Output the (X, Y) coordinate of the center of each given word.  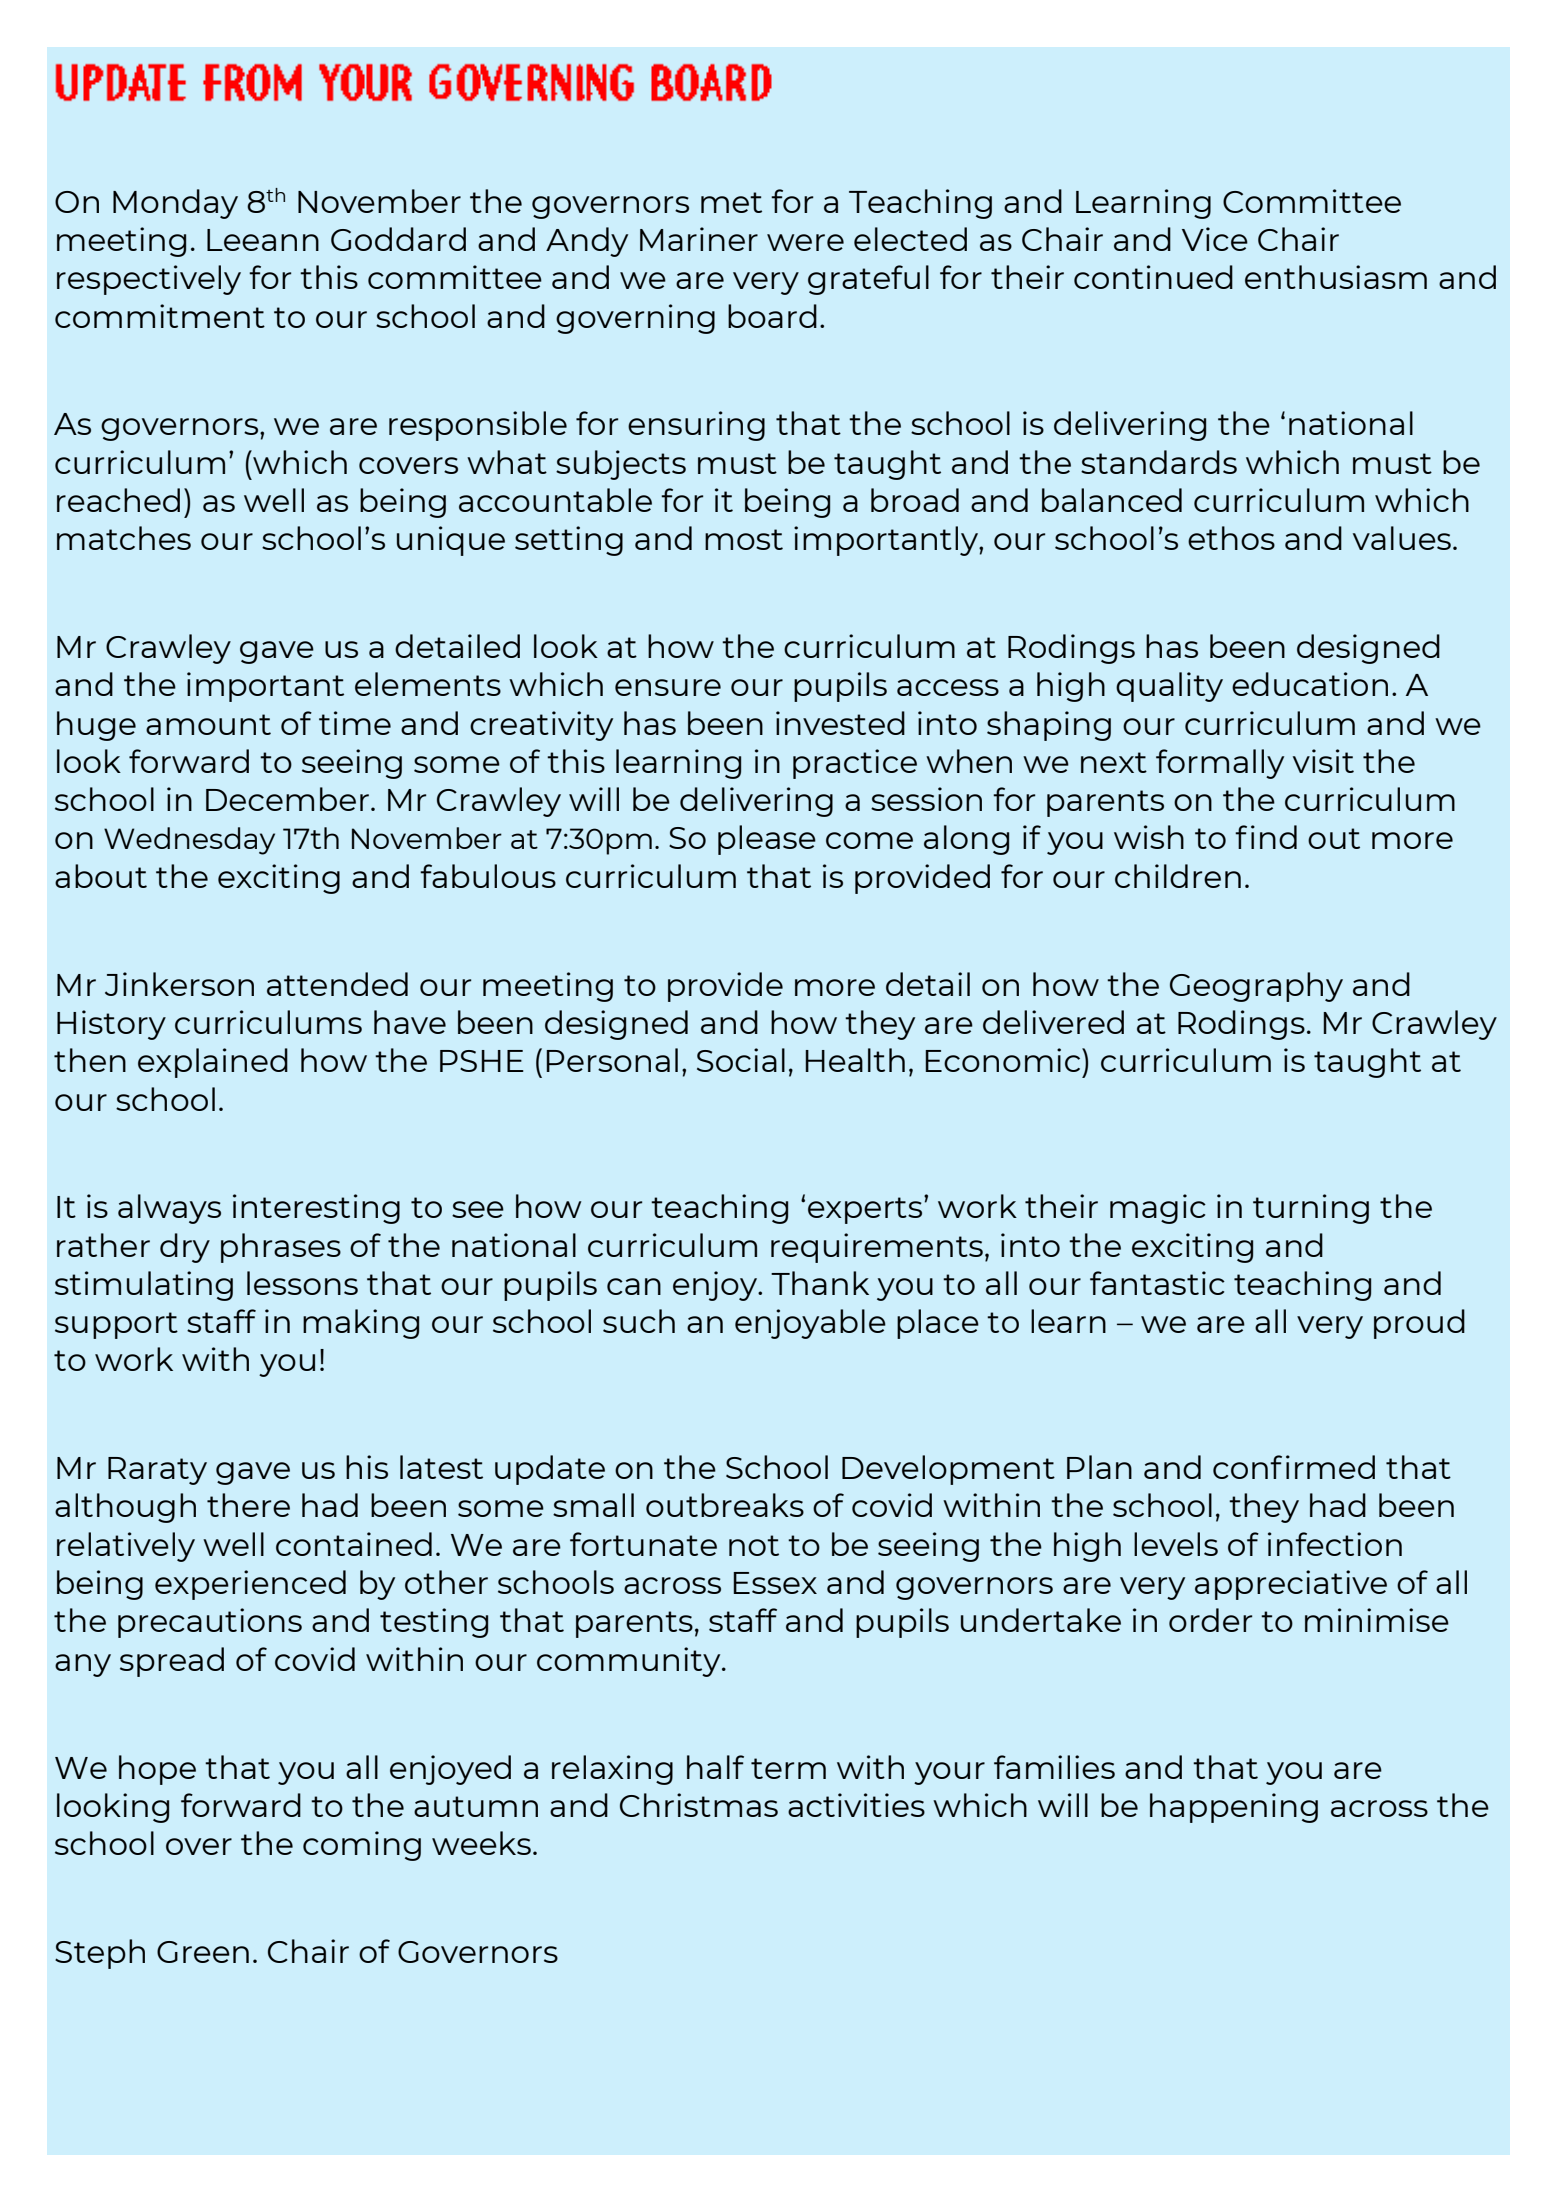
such (639, 1321)
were (805, 242)
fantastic (1157, 1283)
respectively (149, 280)
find (1266, 837)
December (287, 799)
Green (203, 1952)
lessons (302, 1283)
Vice (1215, 239)
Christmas (699, 1805)
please (767, 840)
